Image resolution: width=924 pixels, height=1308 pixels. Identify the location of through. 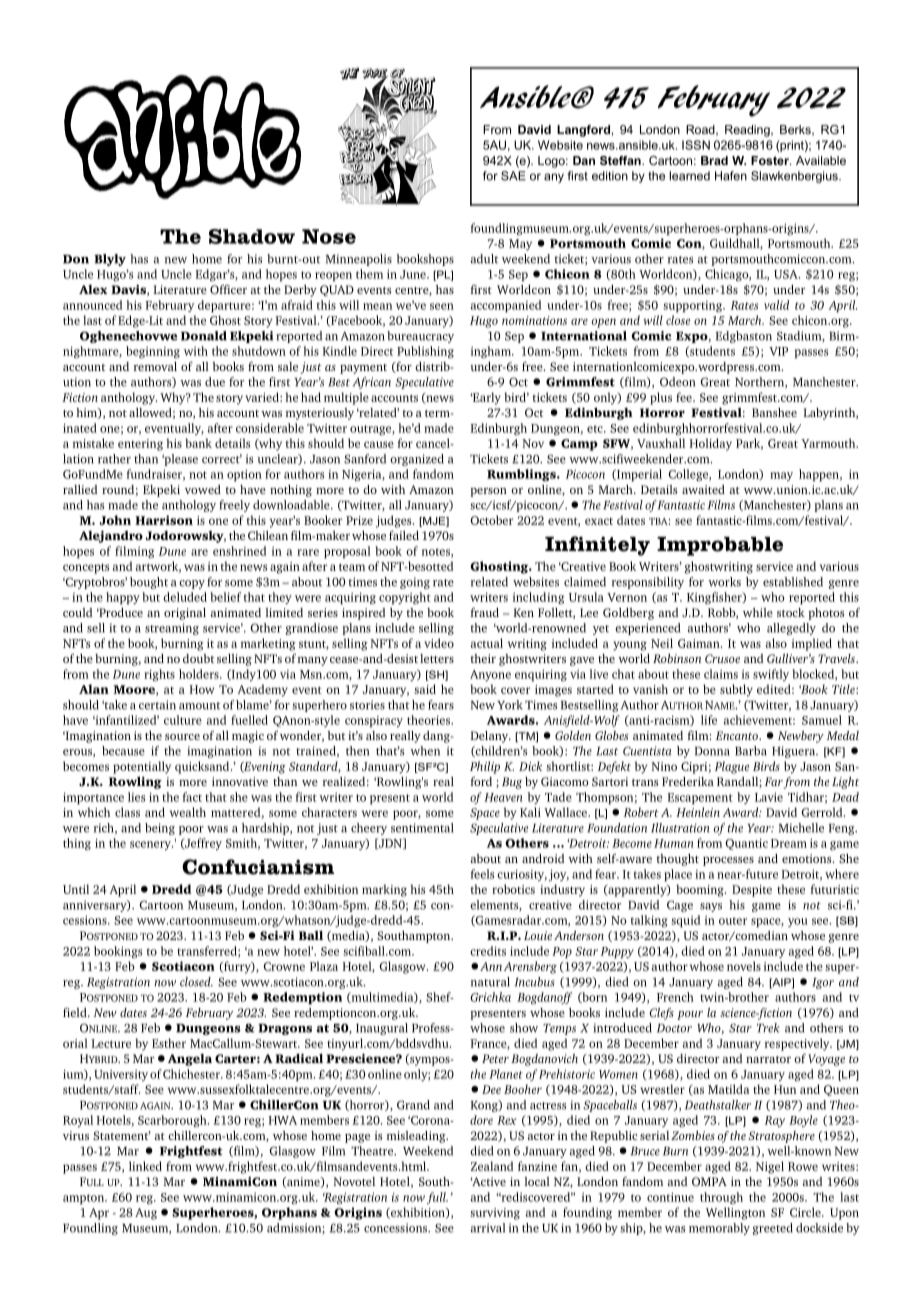
(721, 1198).
